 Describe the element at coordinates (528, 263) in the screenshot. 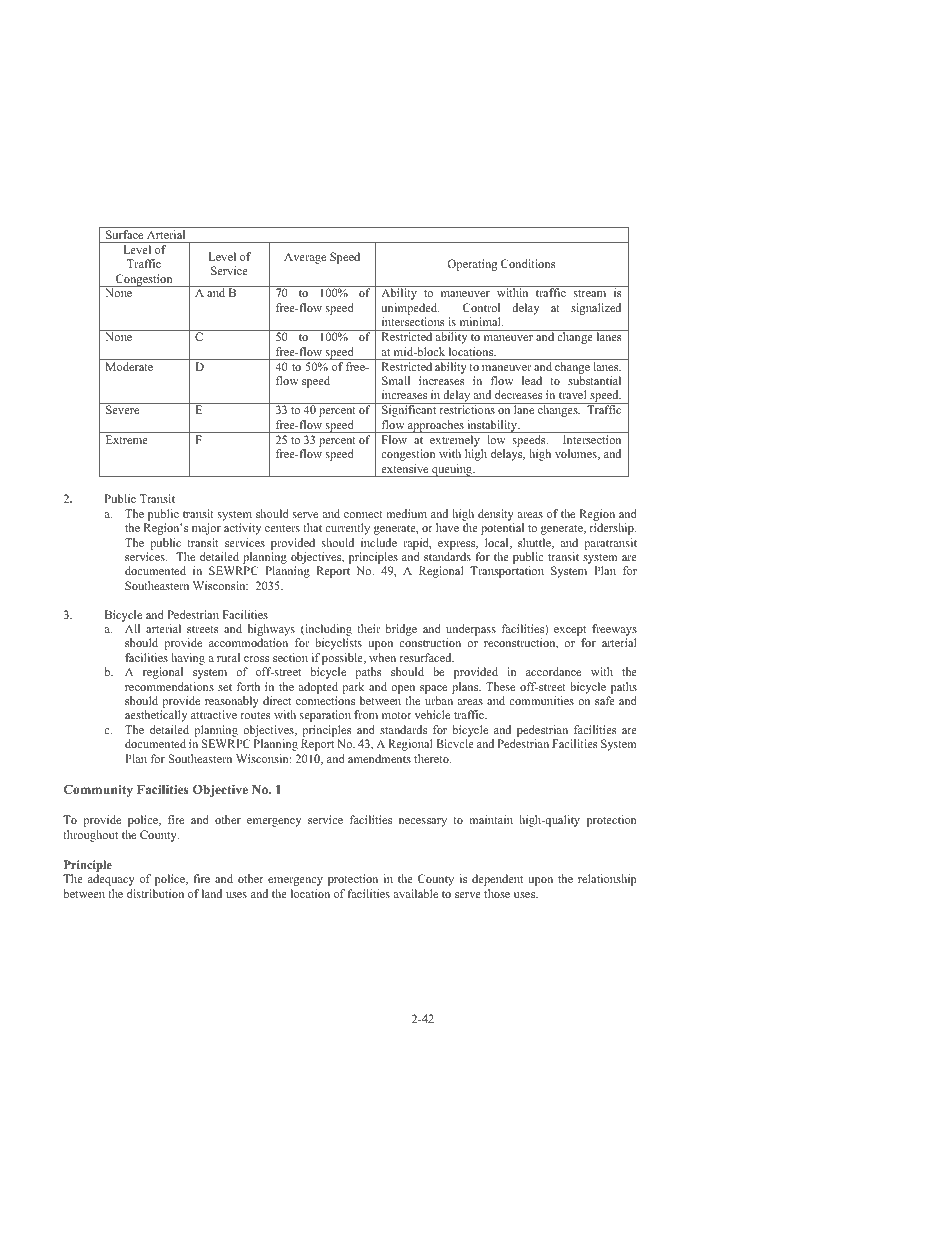

I see `Conditions` at that location.
